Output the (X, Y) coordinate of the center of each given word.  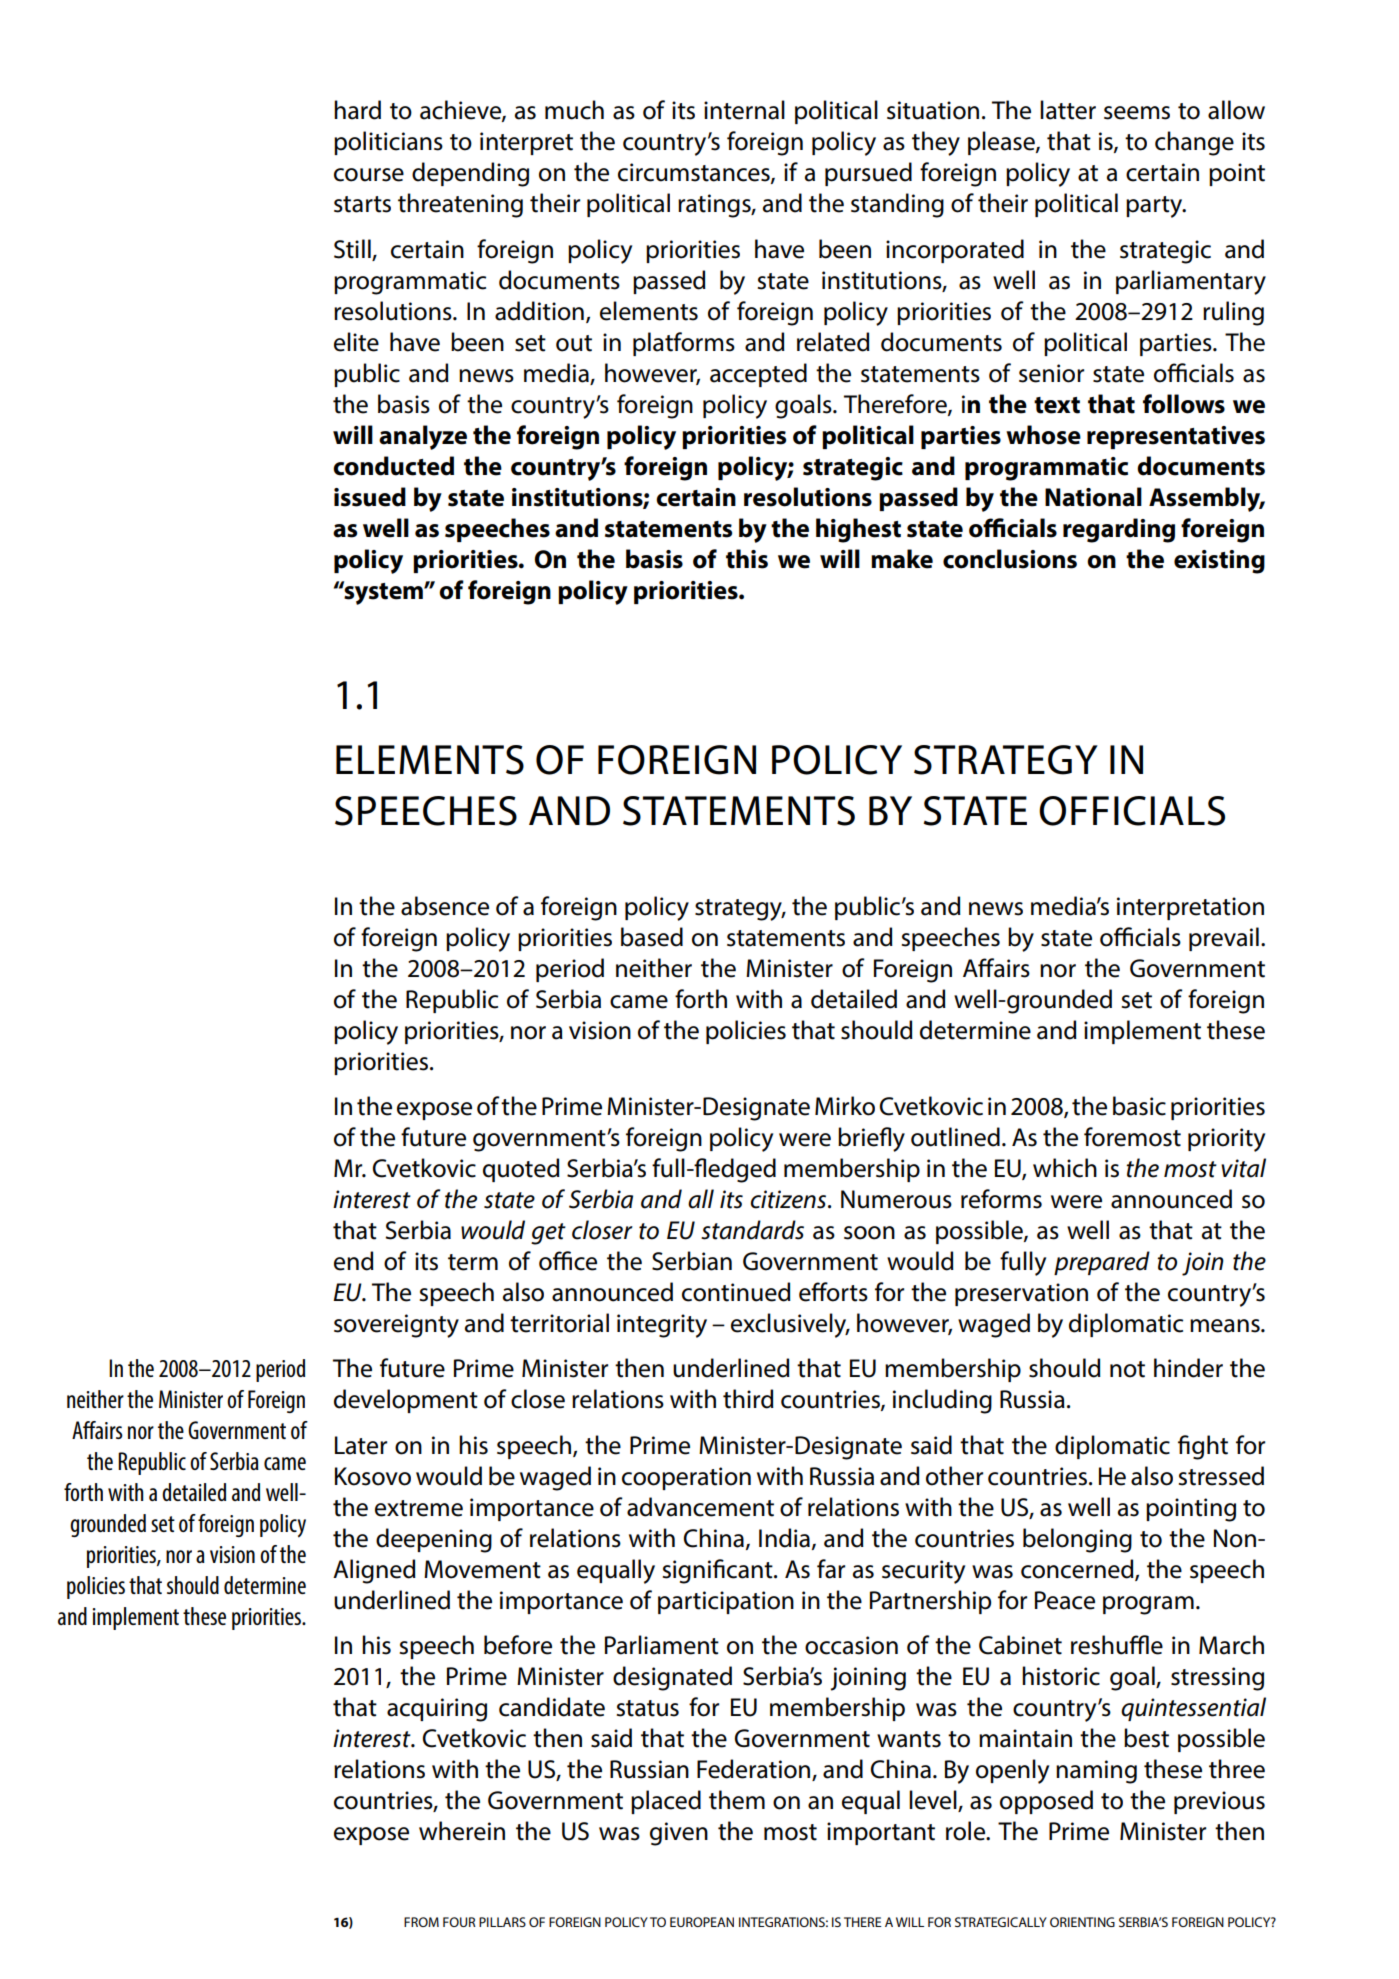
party (1155, 207)
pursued (868, 174)
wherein (462, 1831)
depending (470, 174)
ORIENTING (1082, 1922)
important (881, 1833)
